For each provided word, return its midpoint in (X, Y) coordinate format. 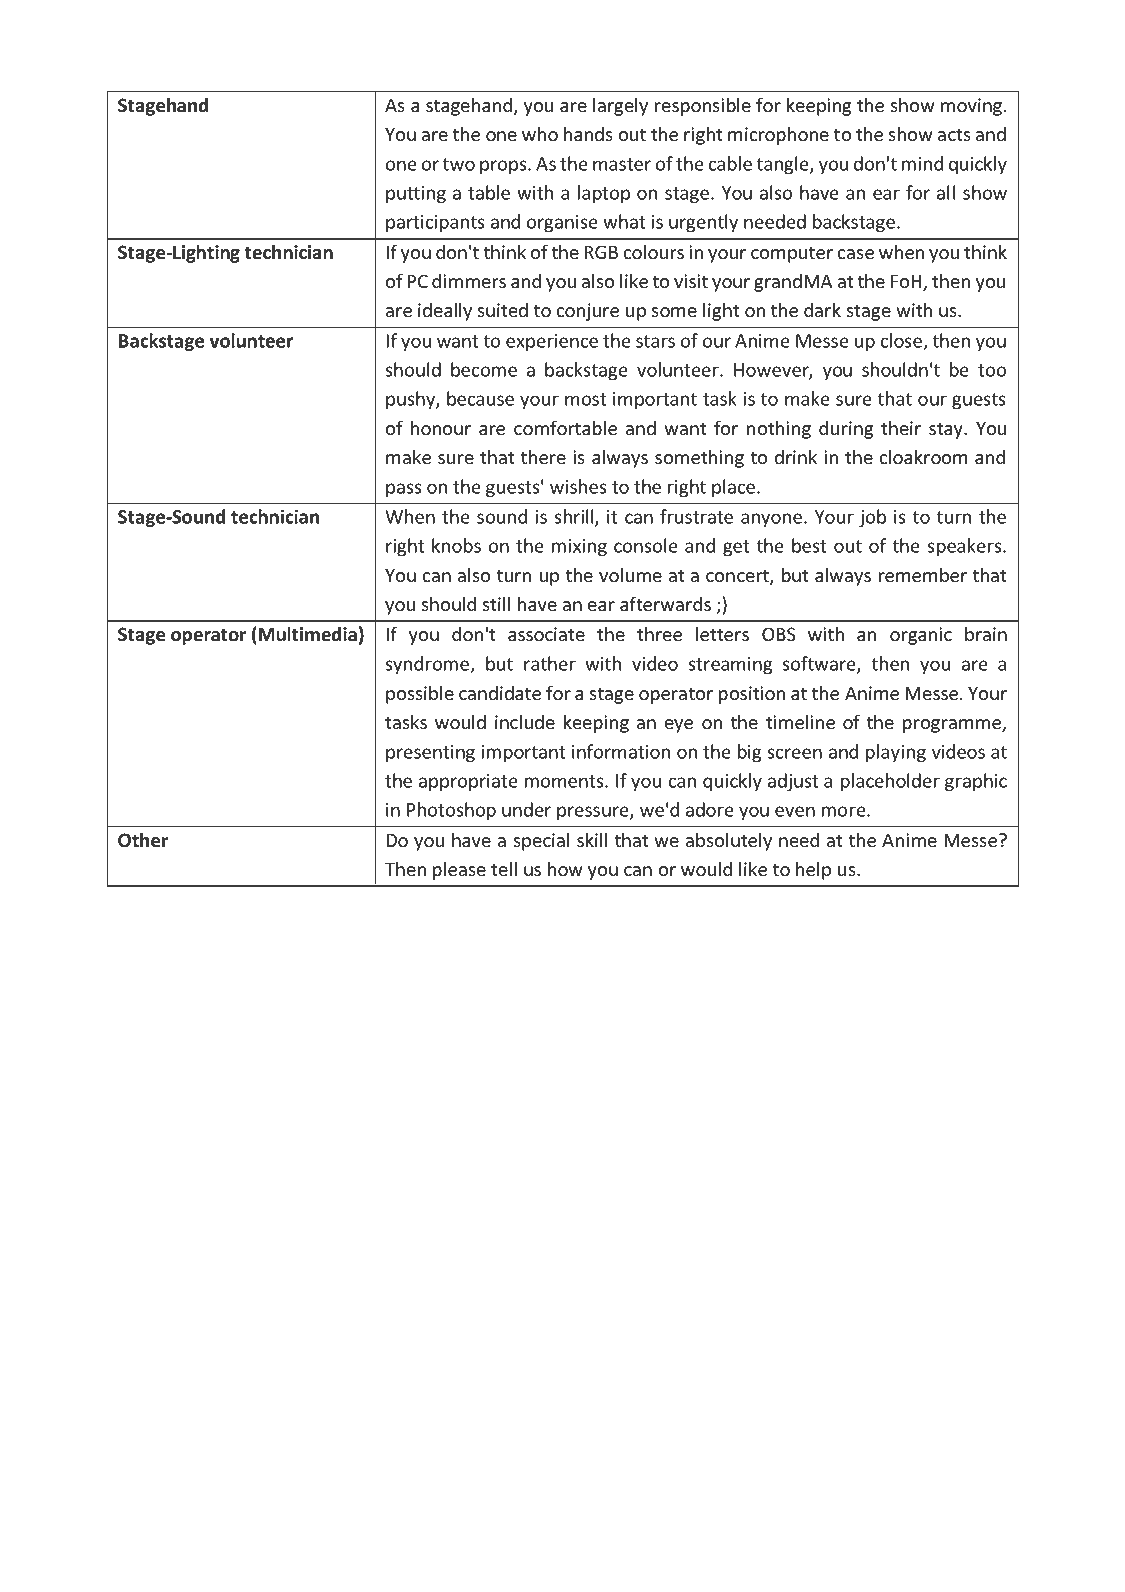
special (541, 841)
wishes (578, 486)
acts (954, 135)
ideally (445, 311)
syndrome (428, 665)
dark (822, 310)
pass (404, 490)
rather (550, 663)
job (872, 518)
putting (416, 195)
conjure (588, 312)
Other (143, 840)
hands (588, 134)
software (820, 665)
